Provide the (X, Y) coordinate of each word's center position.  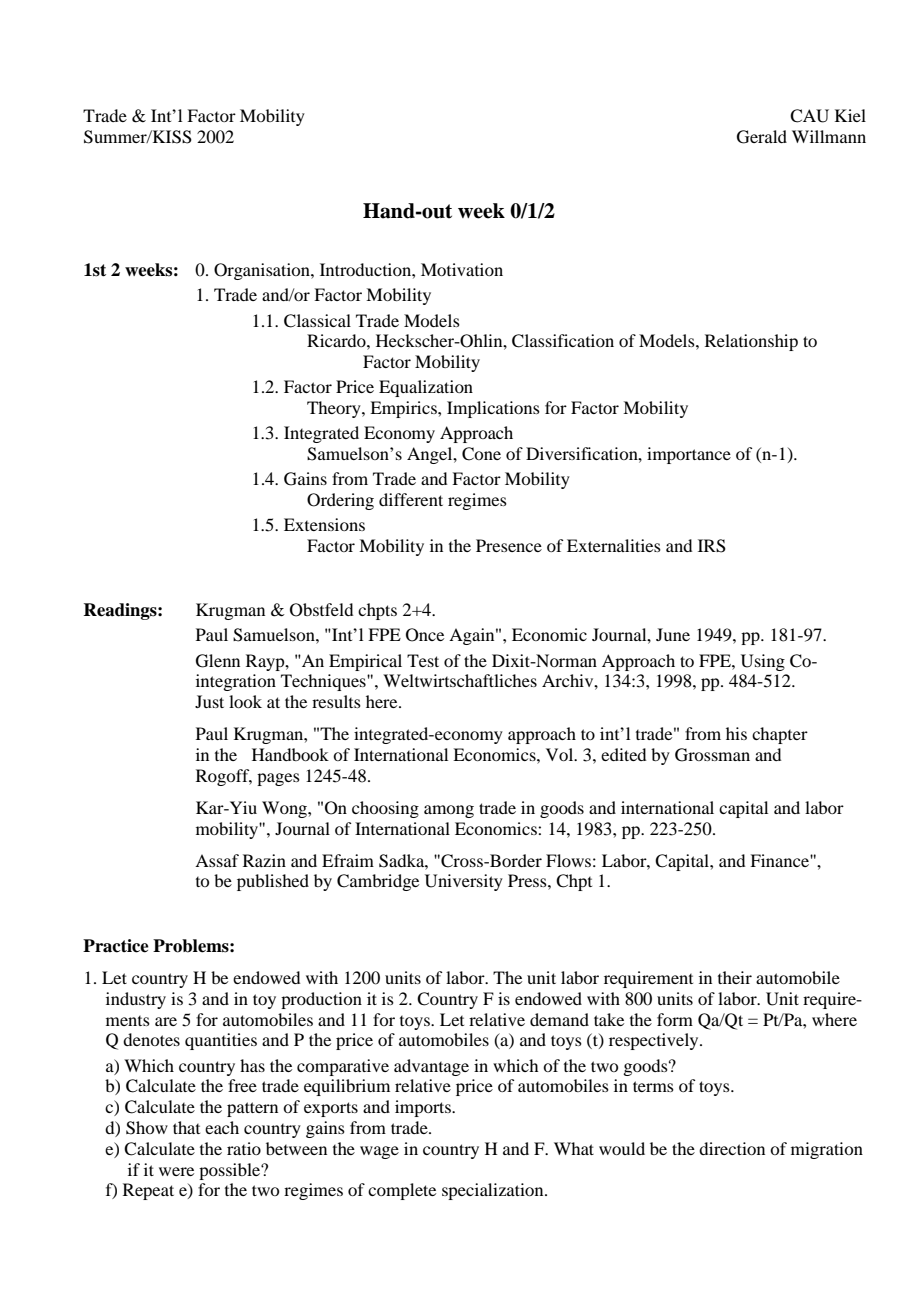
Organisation (263, 271)
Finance (780, 860)
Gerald (762, 137)
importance (689, 455)
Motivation (462, 269)
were (176, 1171)
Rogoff (224, 777)
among (449, 811)
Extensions (324, 524)
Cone (481, 454)
